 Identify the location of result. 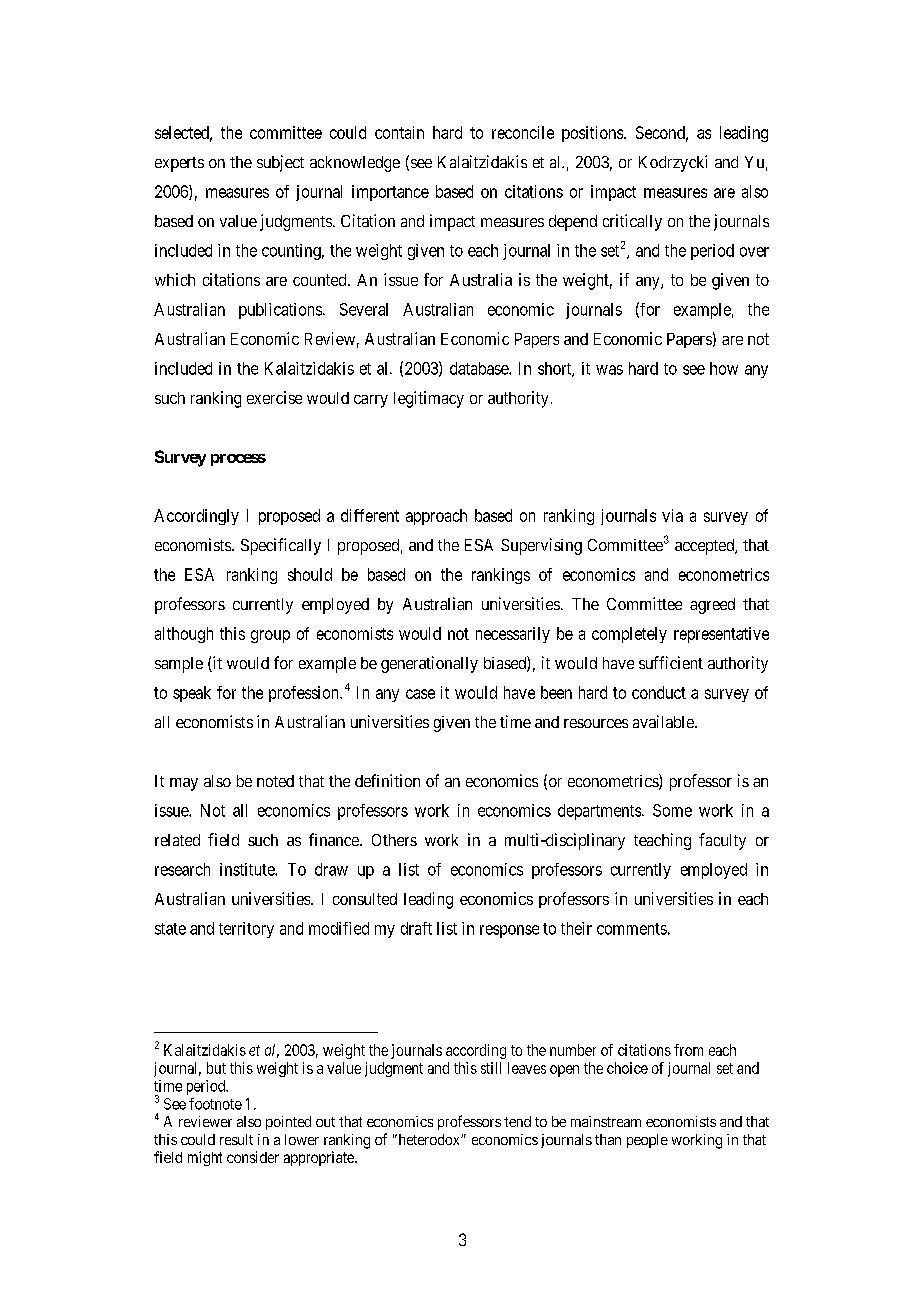
(236, 1139).
